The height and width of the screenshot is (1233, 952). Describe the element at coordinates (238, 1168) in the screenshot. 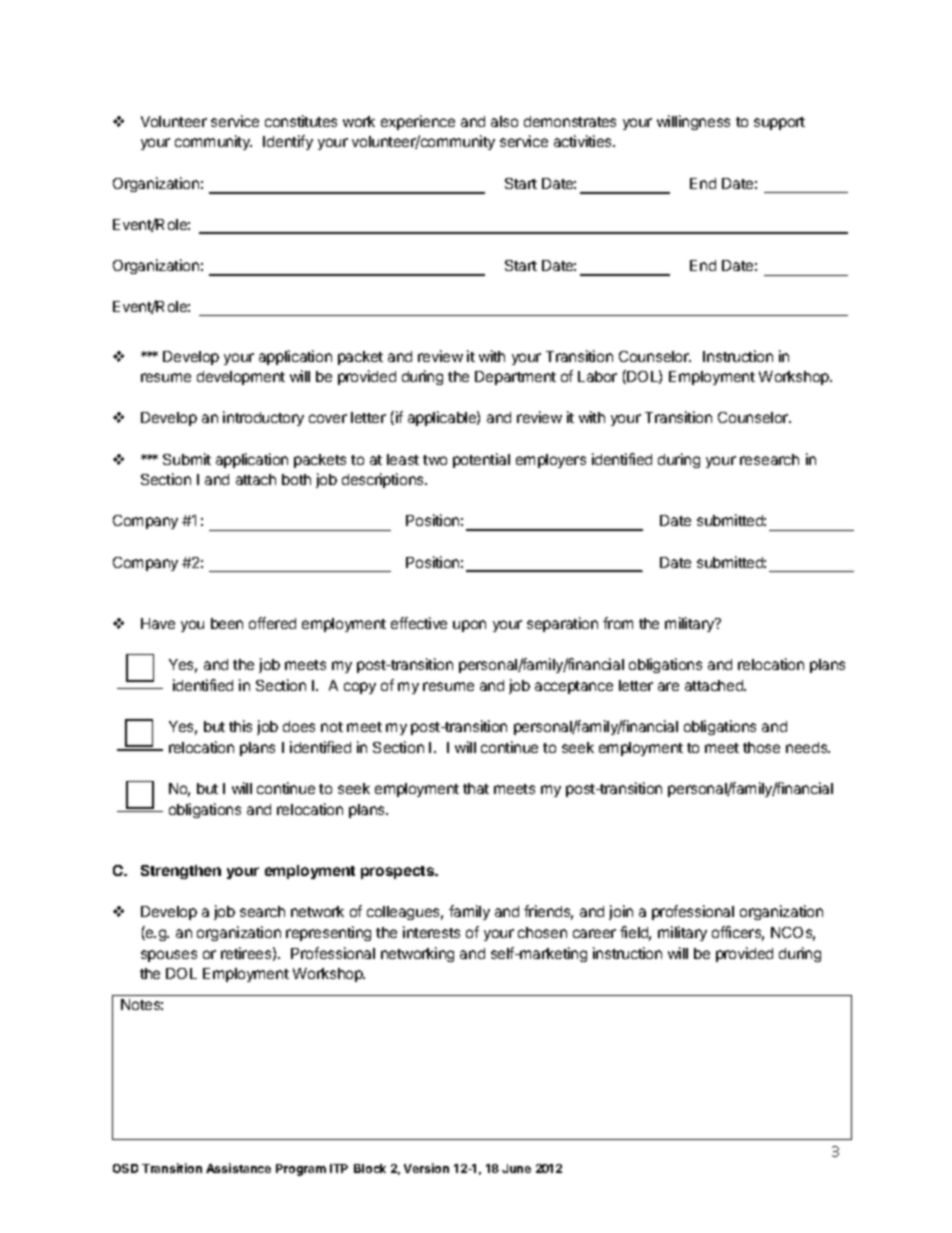

I see `Assistance` at that location.
